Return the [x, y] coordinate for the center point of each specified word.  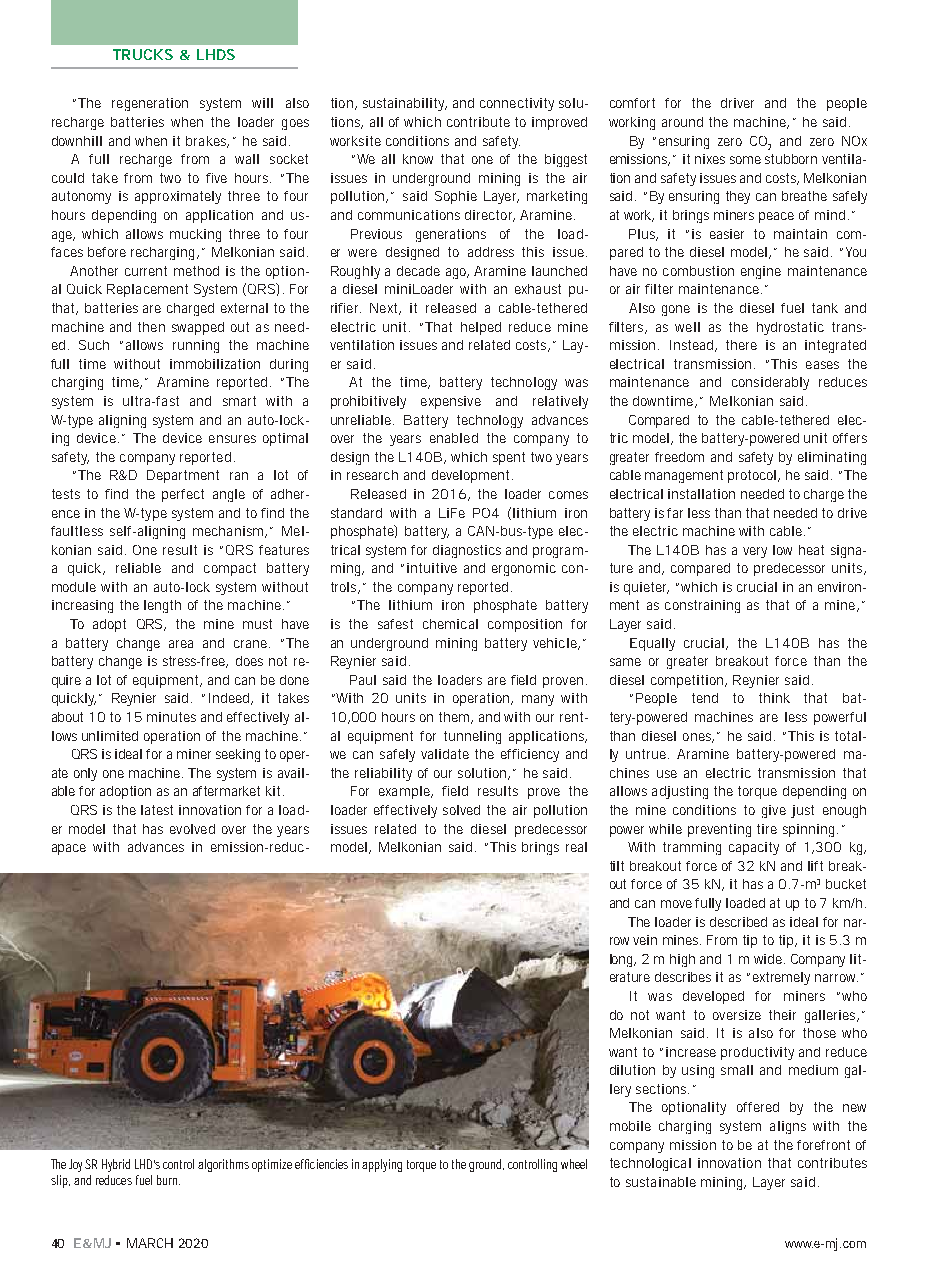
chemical [450, 624]
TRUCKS [143, 54]
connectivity [517, 104]
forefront [823, 1145]
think [774, 698]
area [181, 644]
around [682, 122]
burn [168, 1180]
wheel [574, 1164]
